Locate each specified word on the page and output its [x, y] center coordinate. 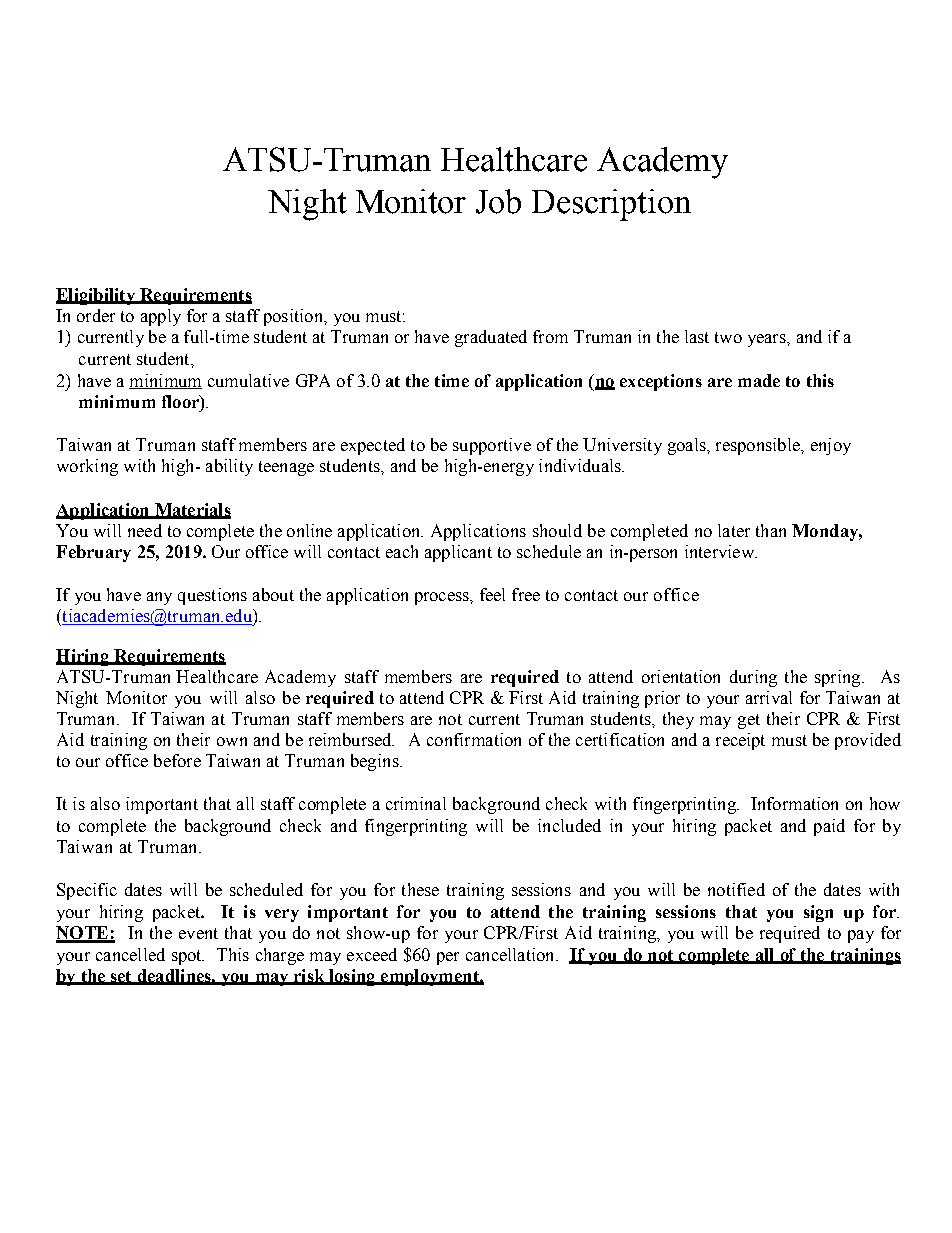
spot [188, 957]
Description [611, 205]
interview [720, 551]
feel [492, 594]
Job [498, 201]
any [159, 598]
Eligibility [96, 296]
